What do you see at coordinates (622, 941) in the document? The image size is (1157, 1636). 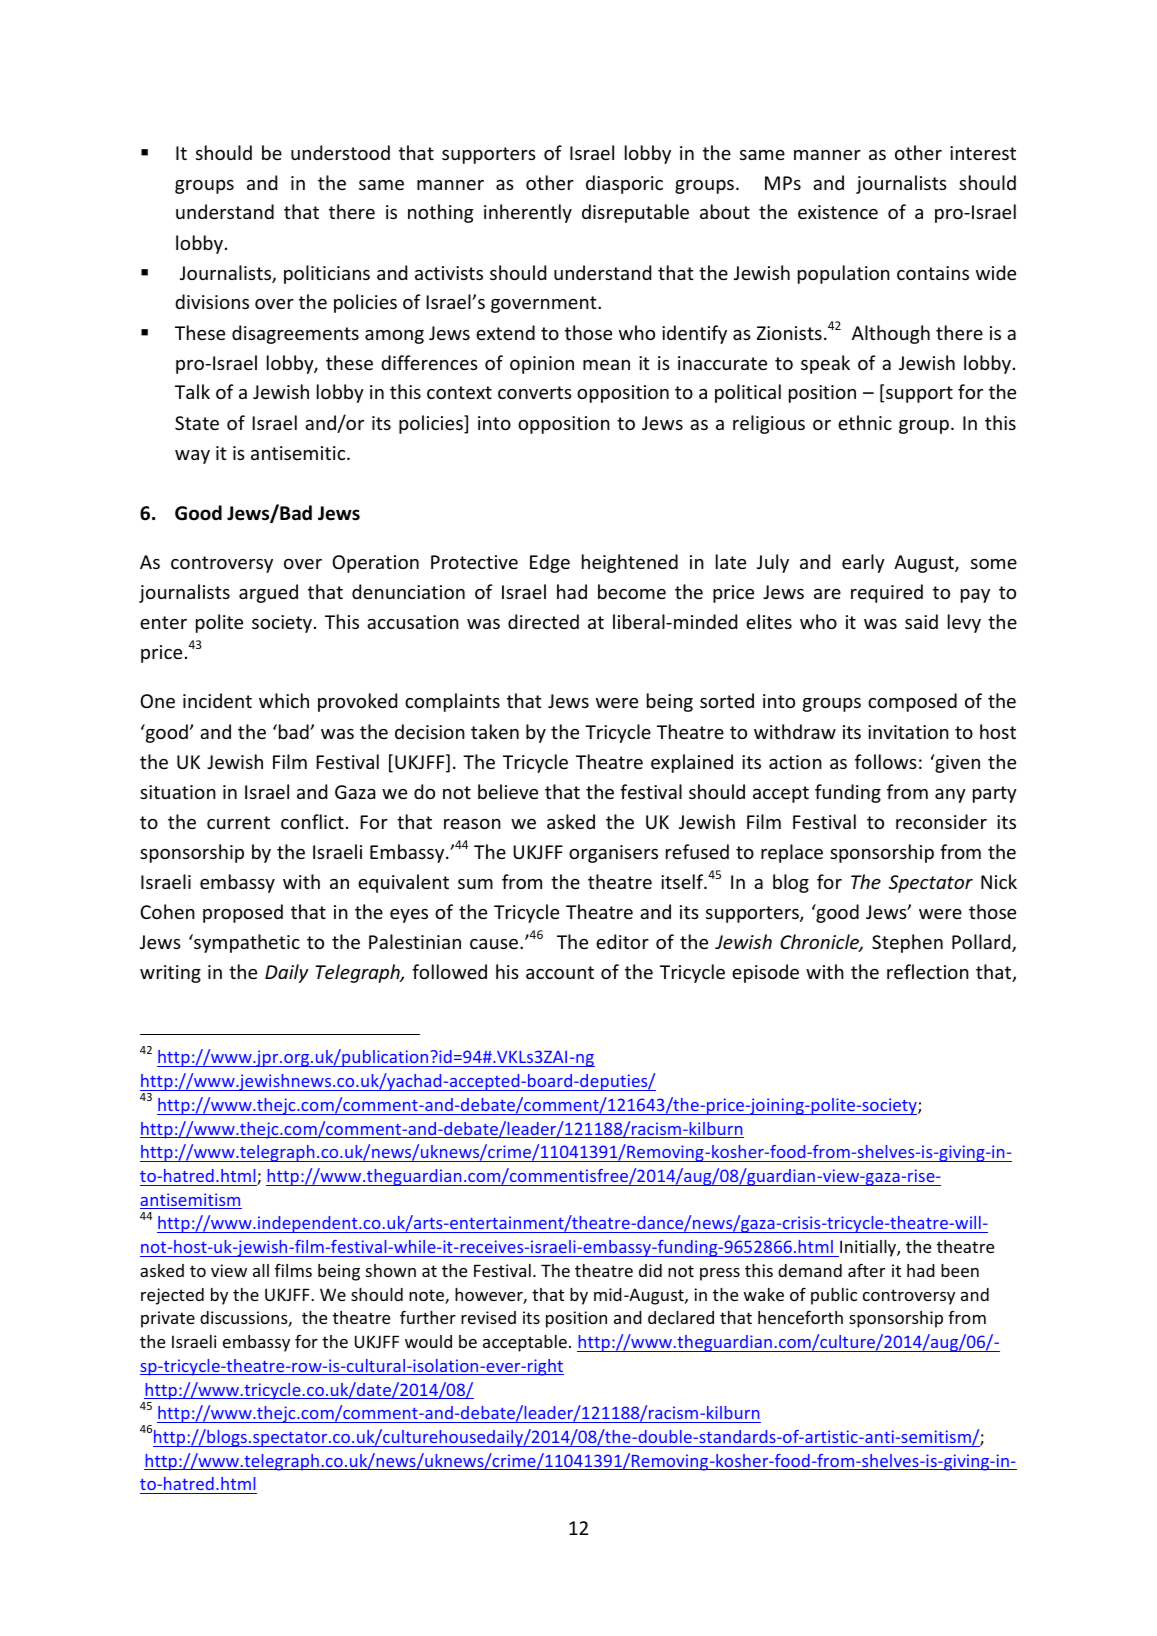 I see `editor` at bounding box center [622, 941].
